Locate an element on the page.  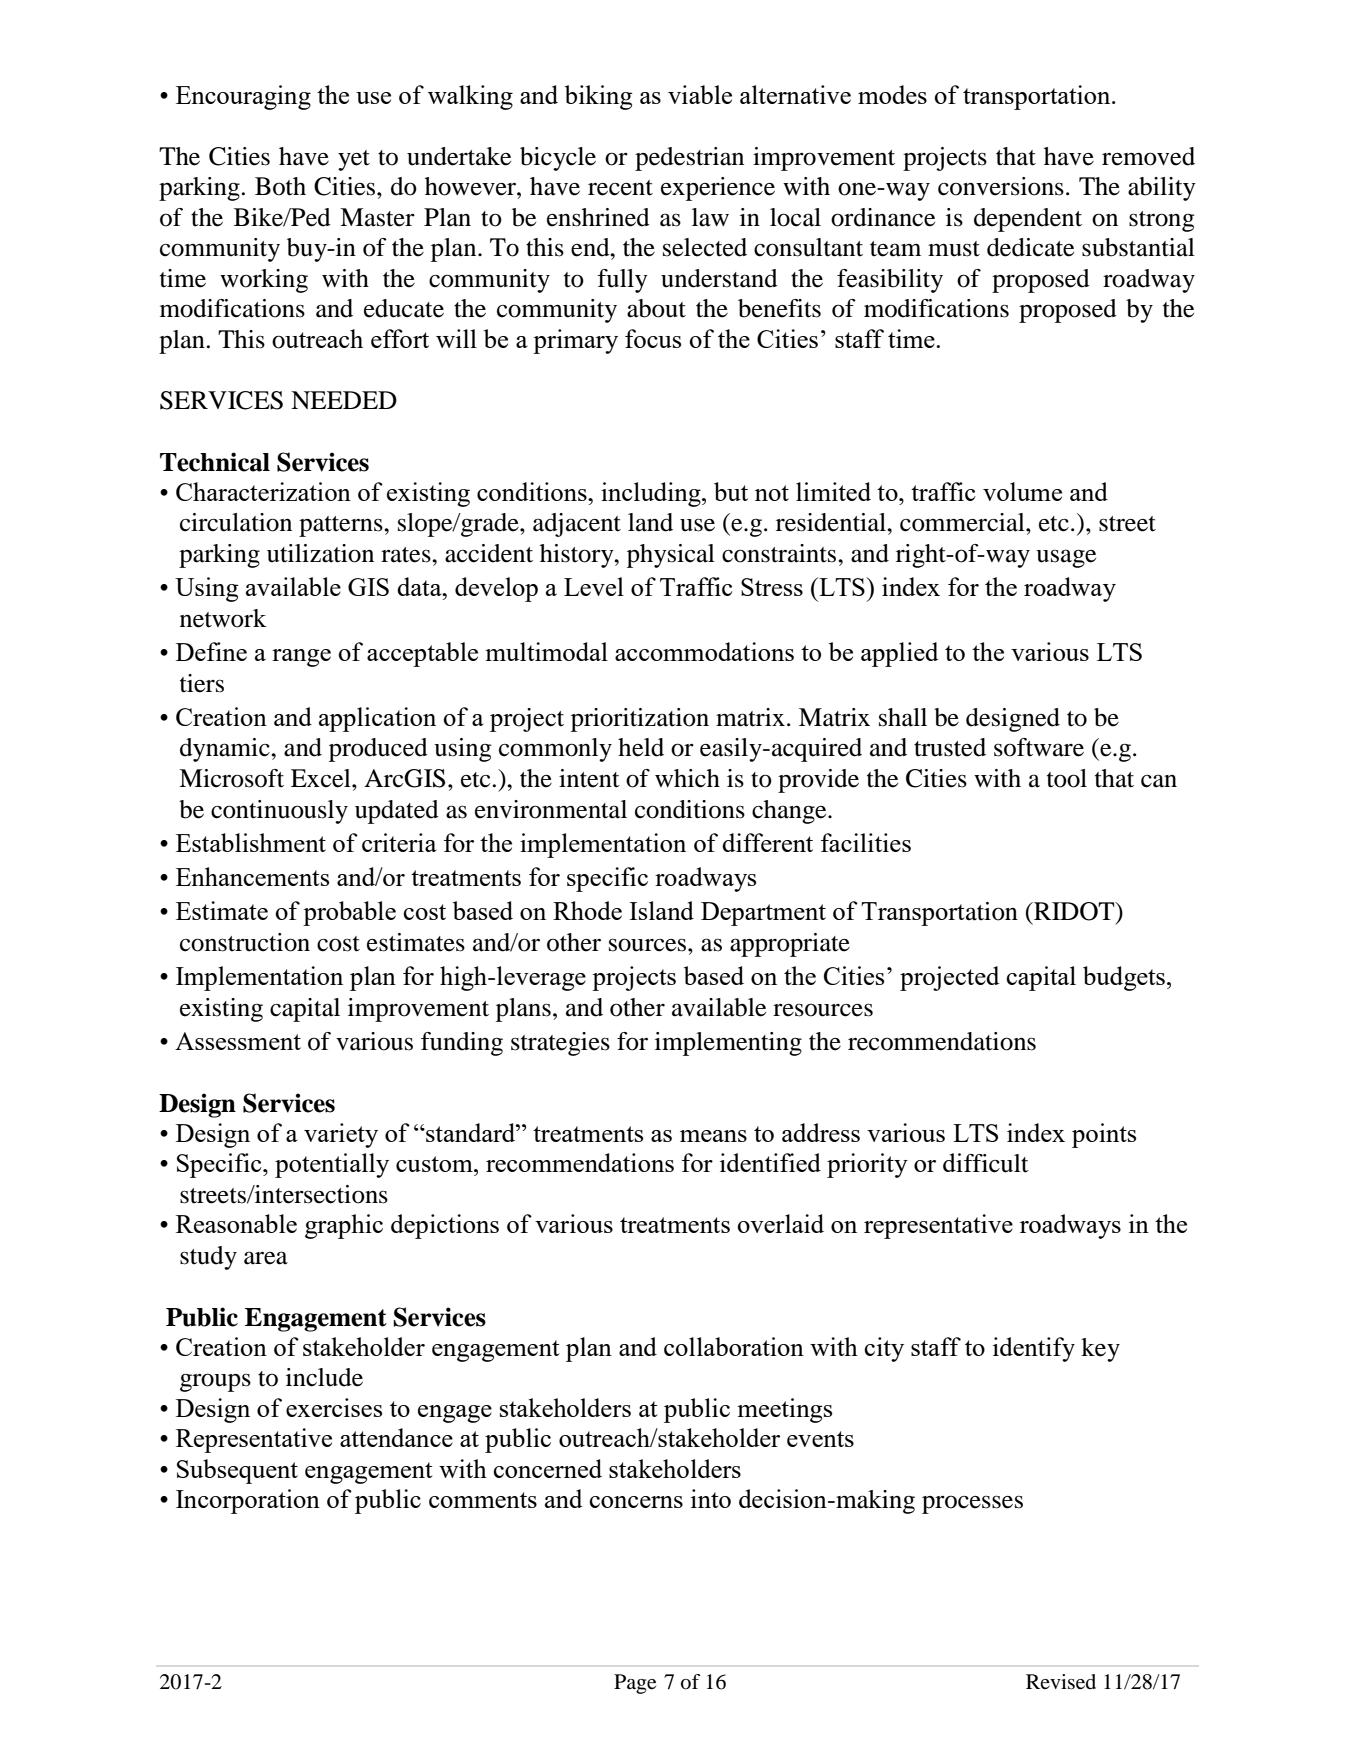
conversions is located at coordinates (1001, 186).
